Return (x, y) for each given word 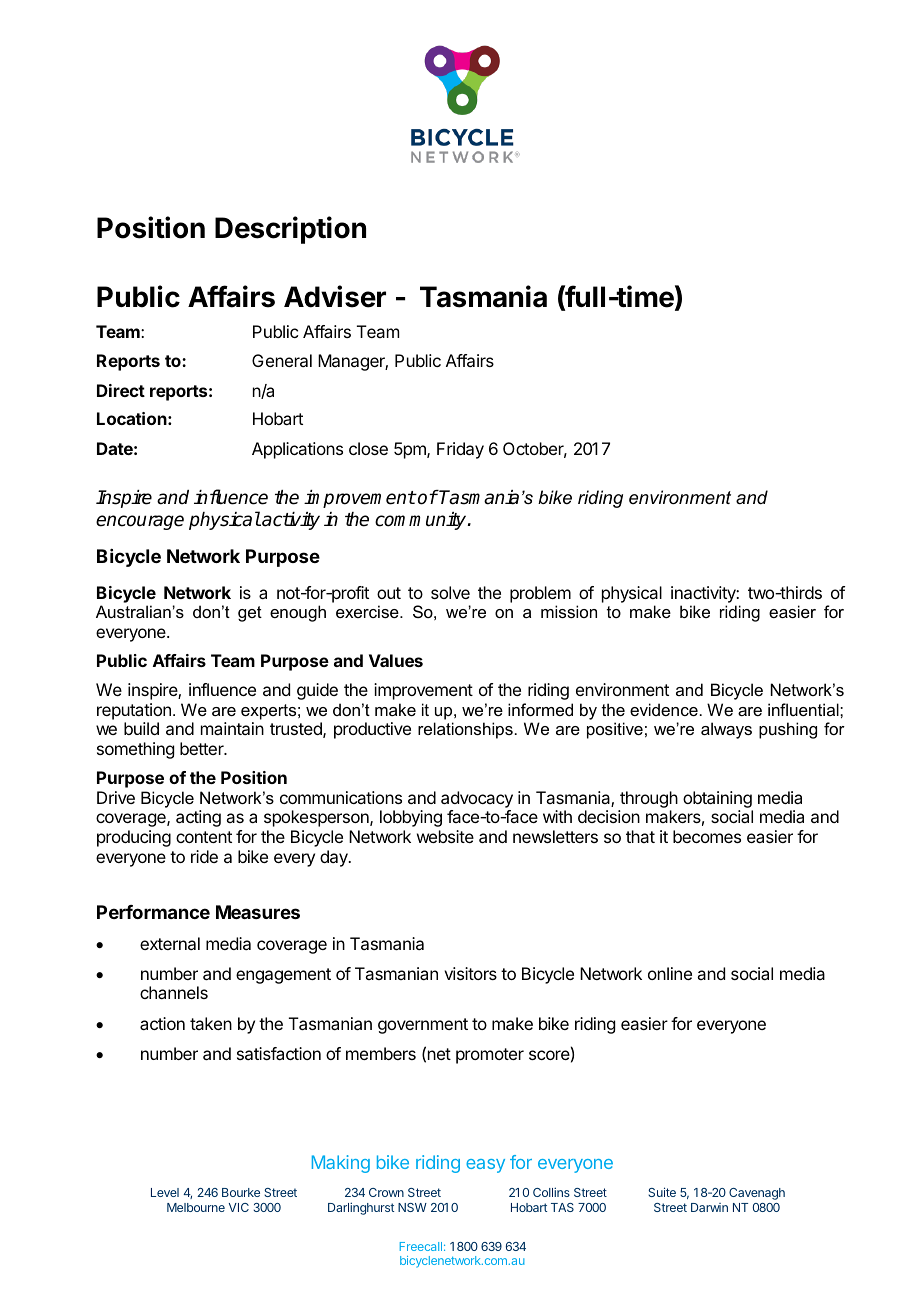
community (422, 521)
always (726, 730)
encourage (140, 522)
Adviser (335, 296)
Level (165, 1192)
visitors (470, 973)
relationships (465, 730)
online (670, 973)
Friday (460, 450)
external (170, 943)
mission (569, 611)
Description (290, 230)
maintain (232, 728)
